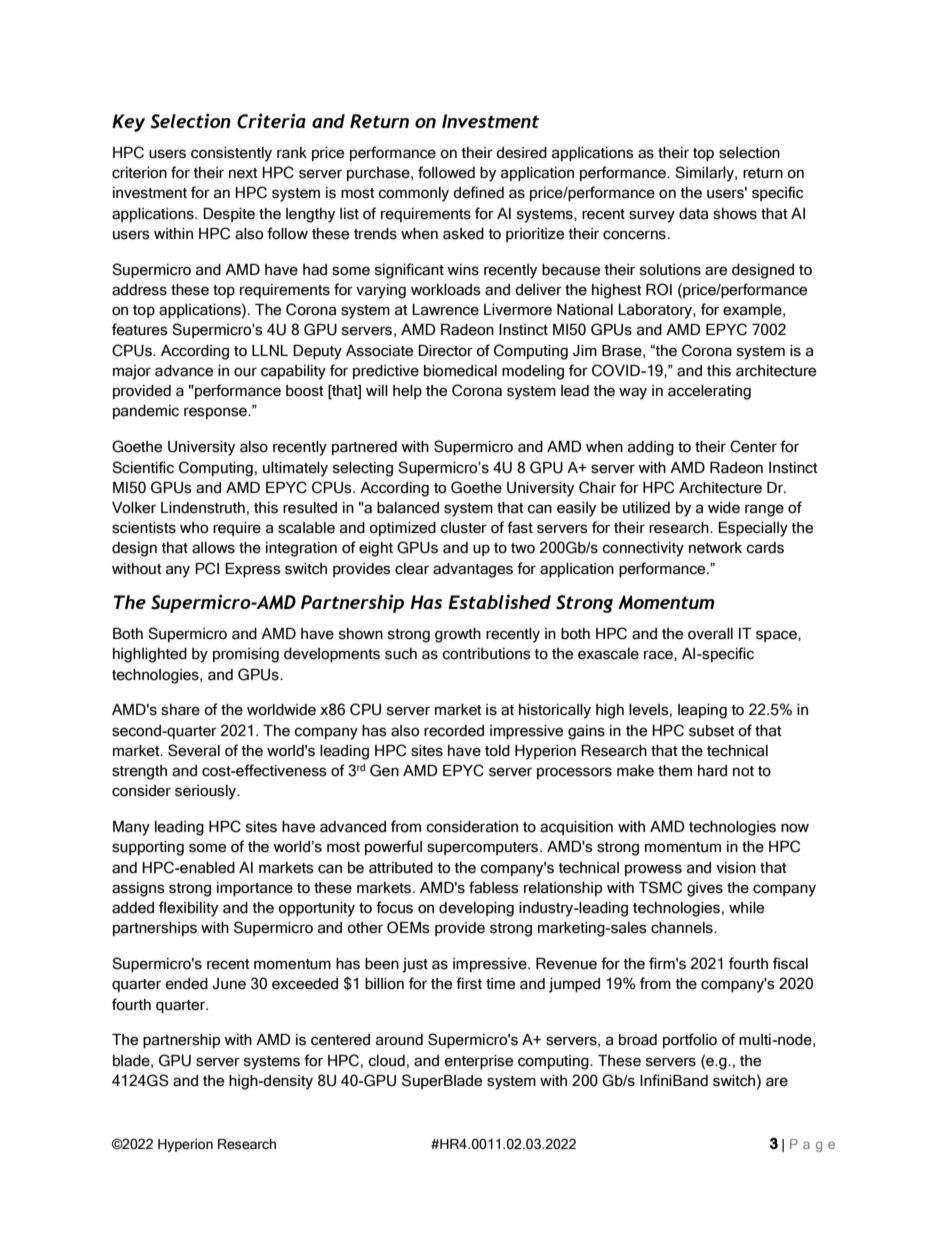 The width and height of the image is (952, 1233). I want to click on June, so click(229, 984).
